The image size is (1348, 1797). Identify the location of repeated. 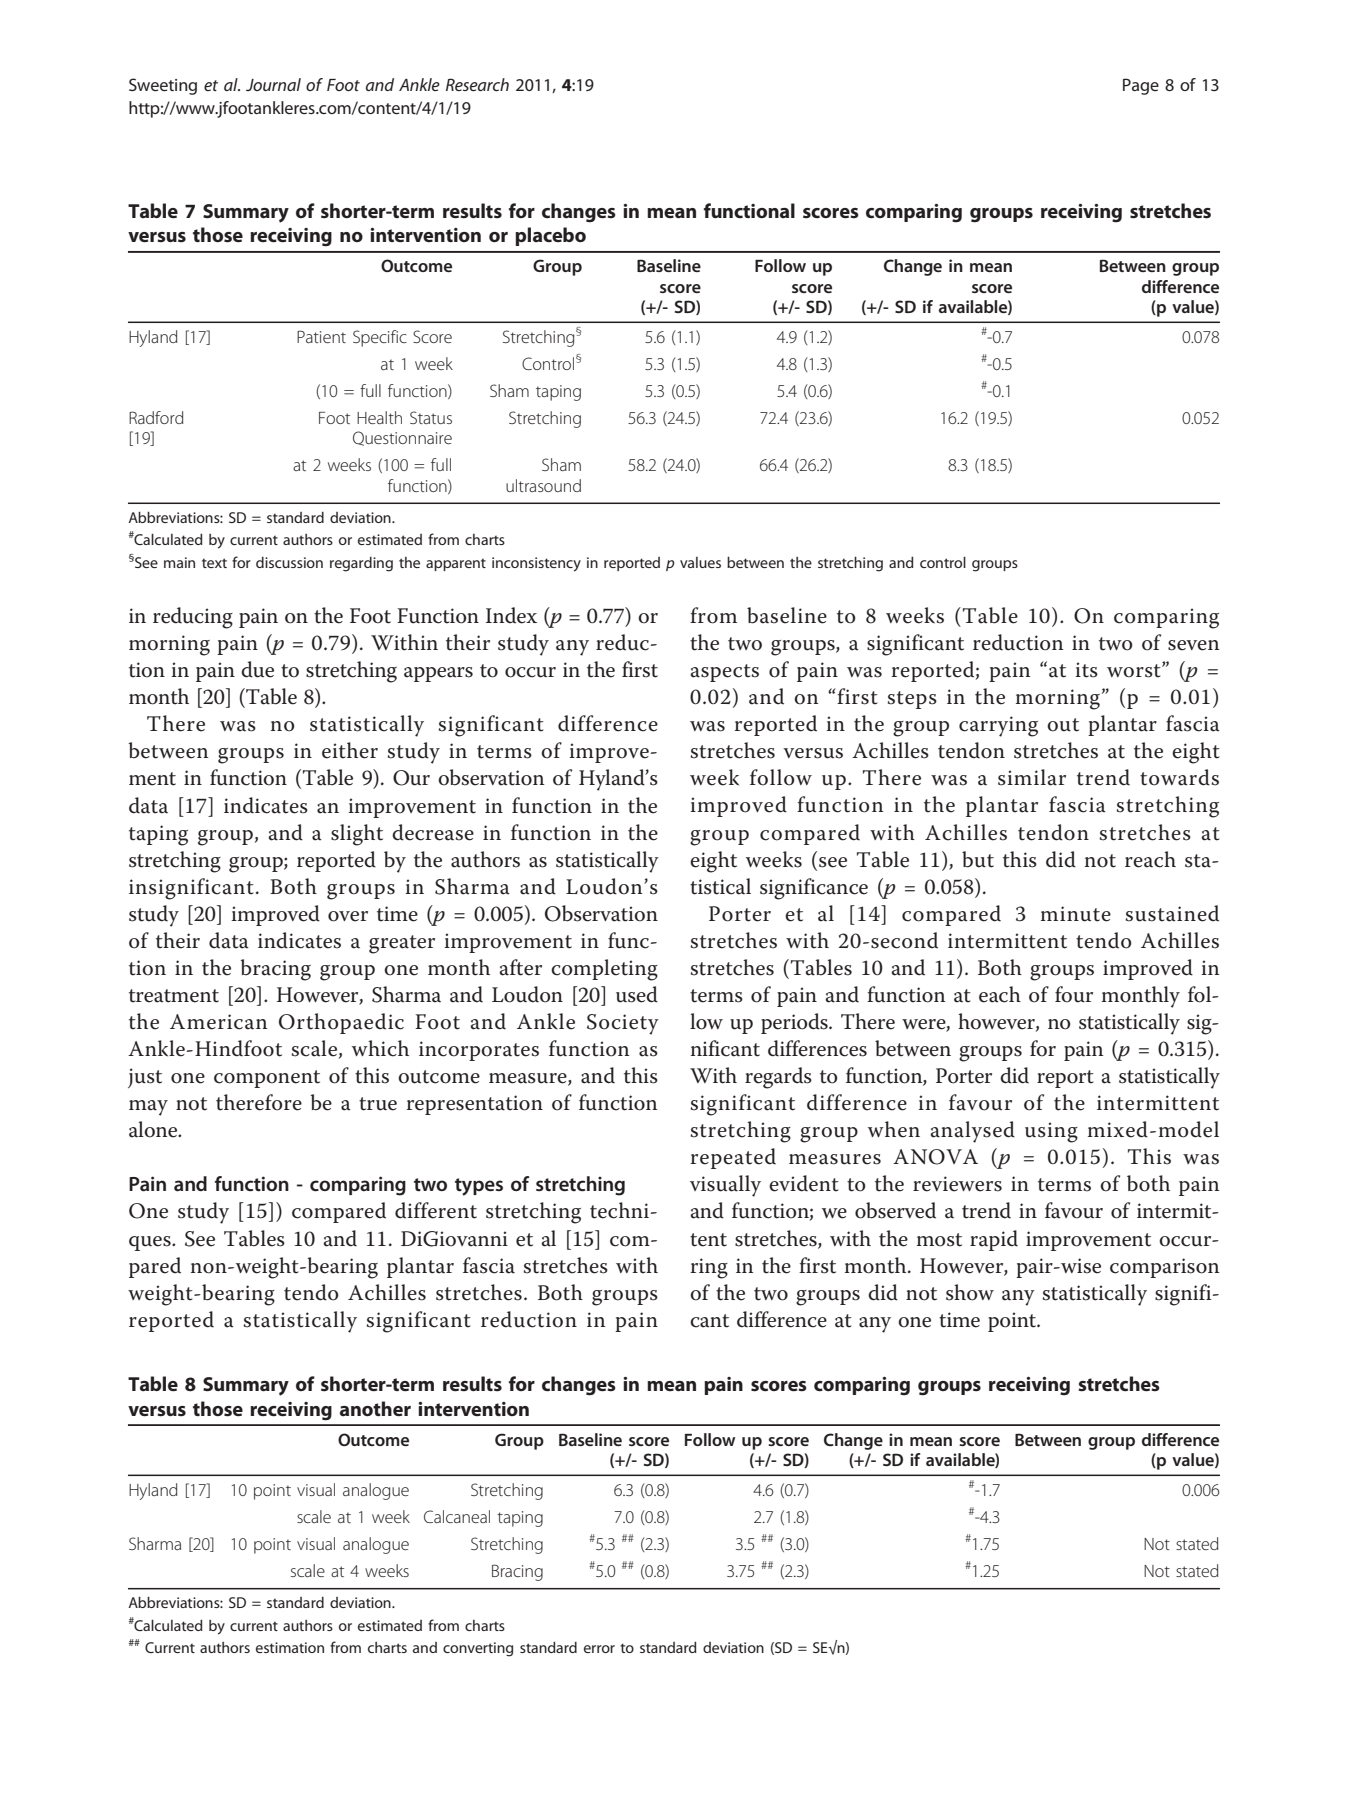
(733, 1158).
